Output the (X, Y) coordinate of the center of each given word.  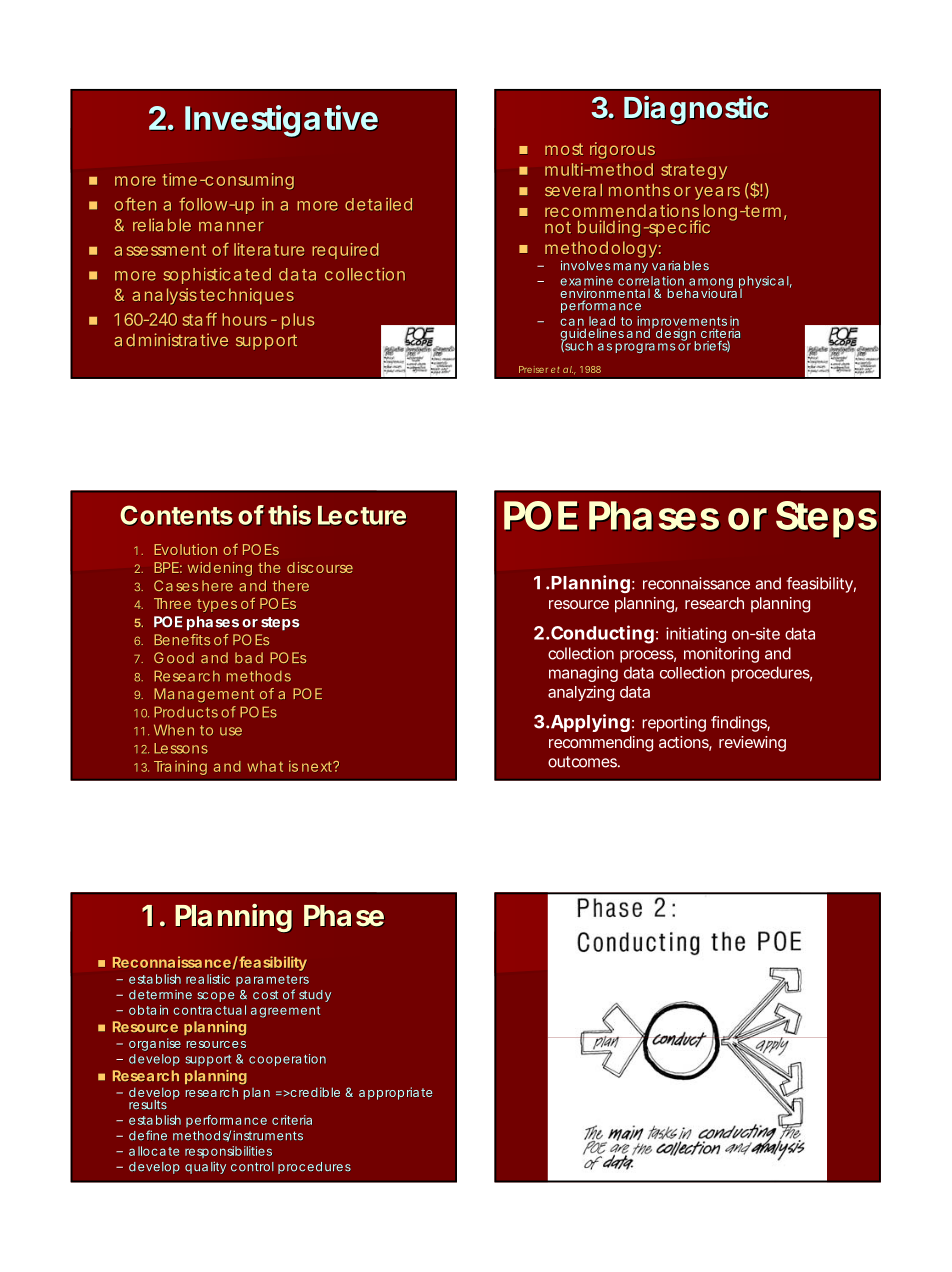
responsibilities (228, 1154)
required (345, 251)
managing (583, 674)
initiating (696, 635)
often (135, 204)
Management (204, 695)
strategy (694, 171)
